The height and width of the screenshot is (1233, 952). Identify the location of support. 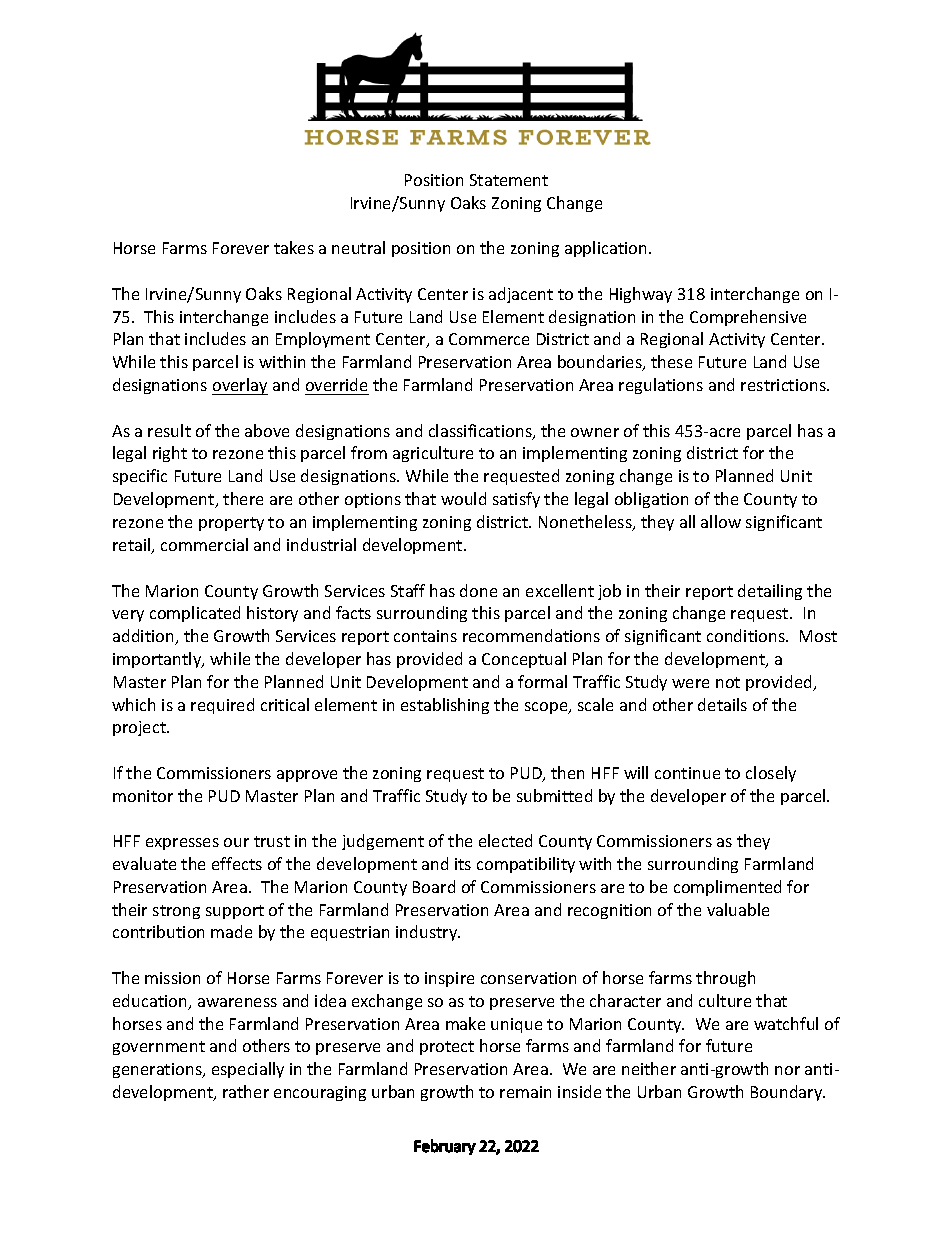
(235, 912).
